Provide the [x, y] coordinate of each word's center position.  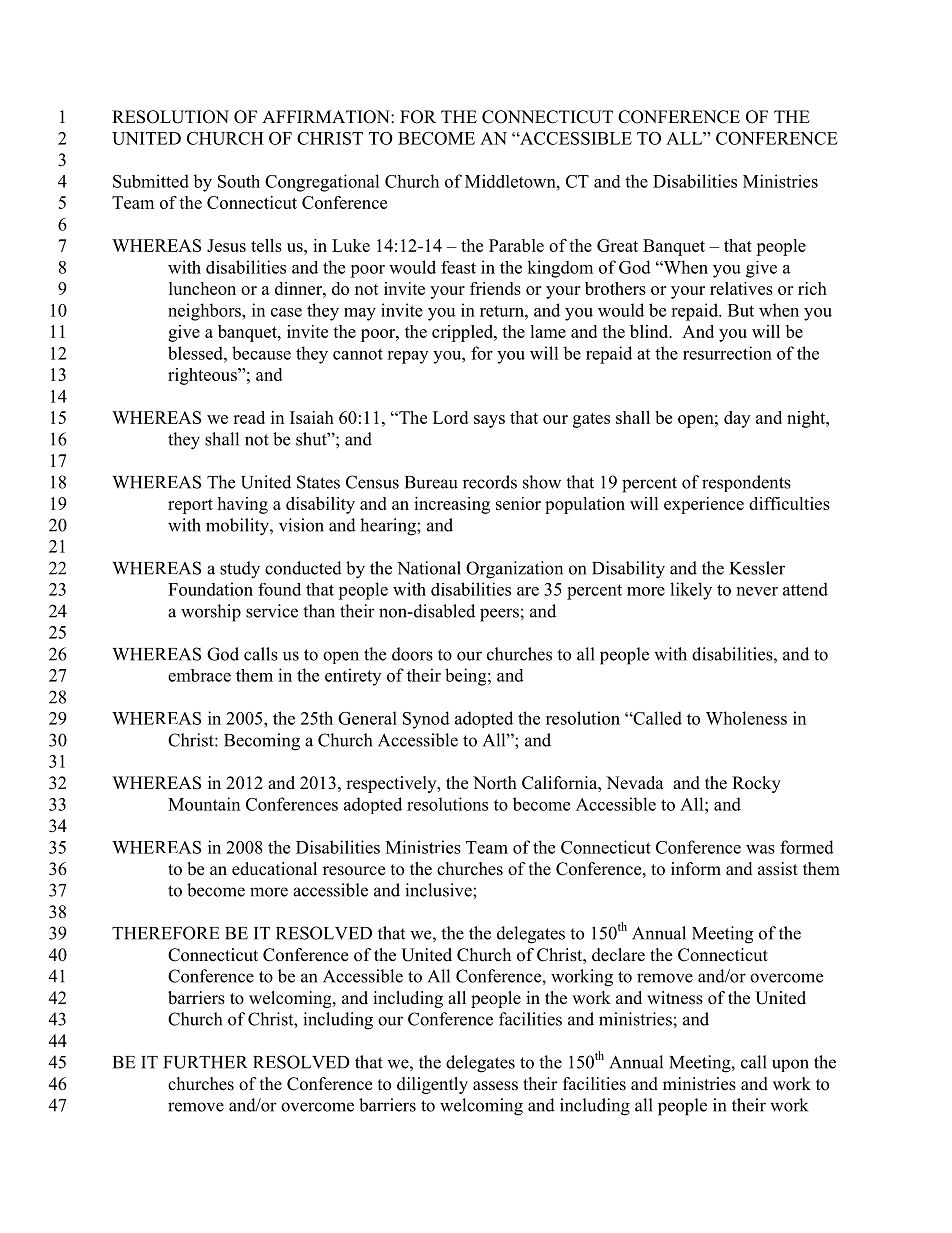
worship [211, 613]
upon [790, 1065]
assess [495, 1086]
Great [617, 245]
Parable [516, 245]
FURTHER [205, 1062]
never [757, 591]
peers [499, 615]
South [239, 181]
